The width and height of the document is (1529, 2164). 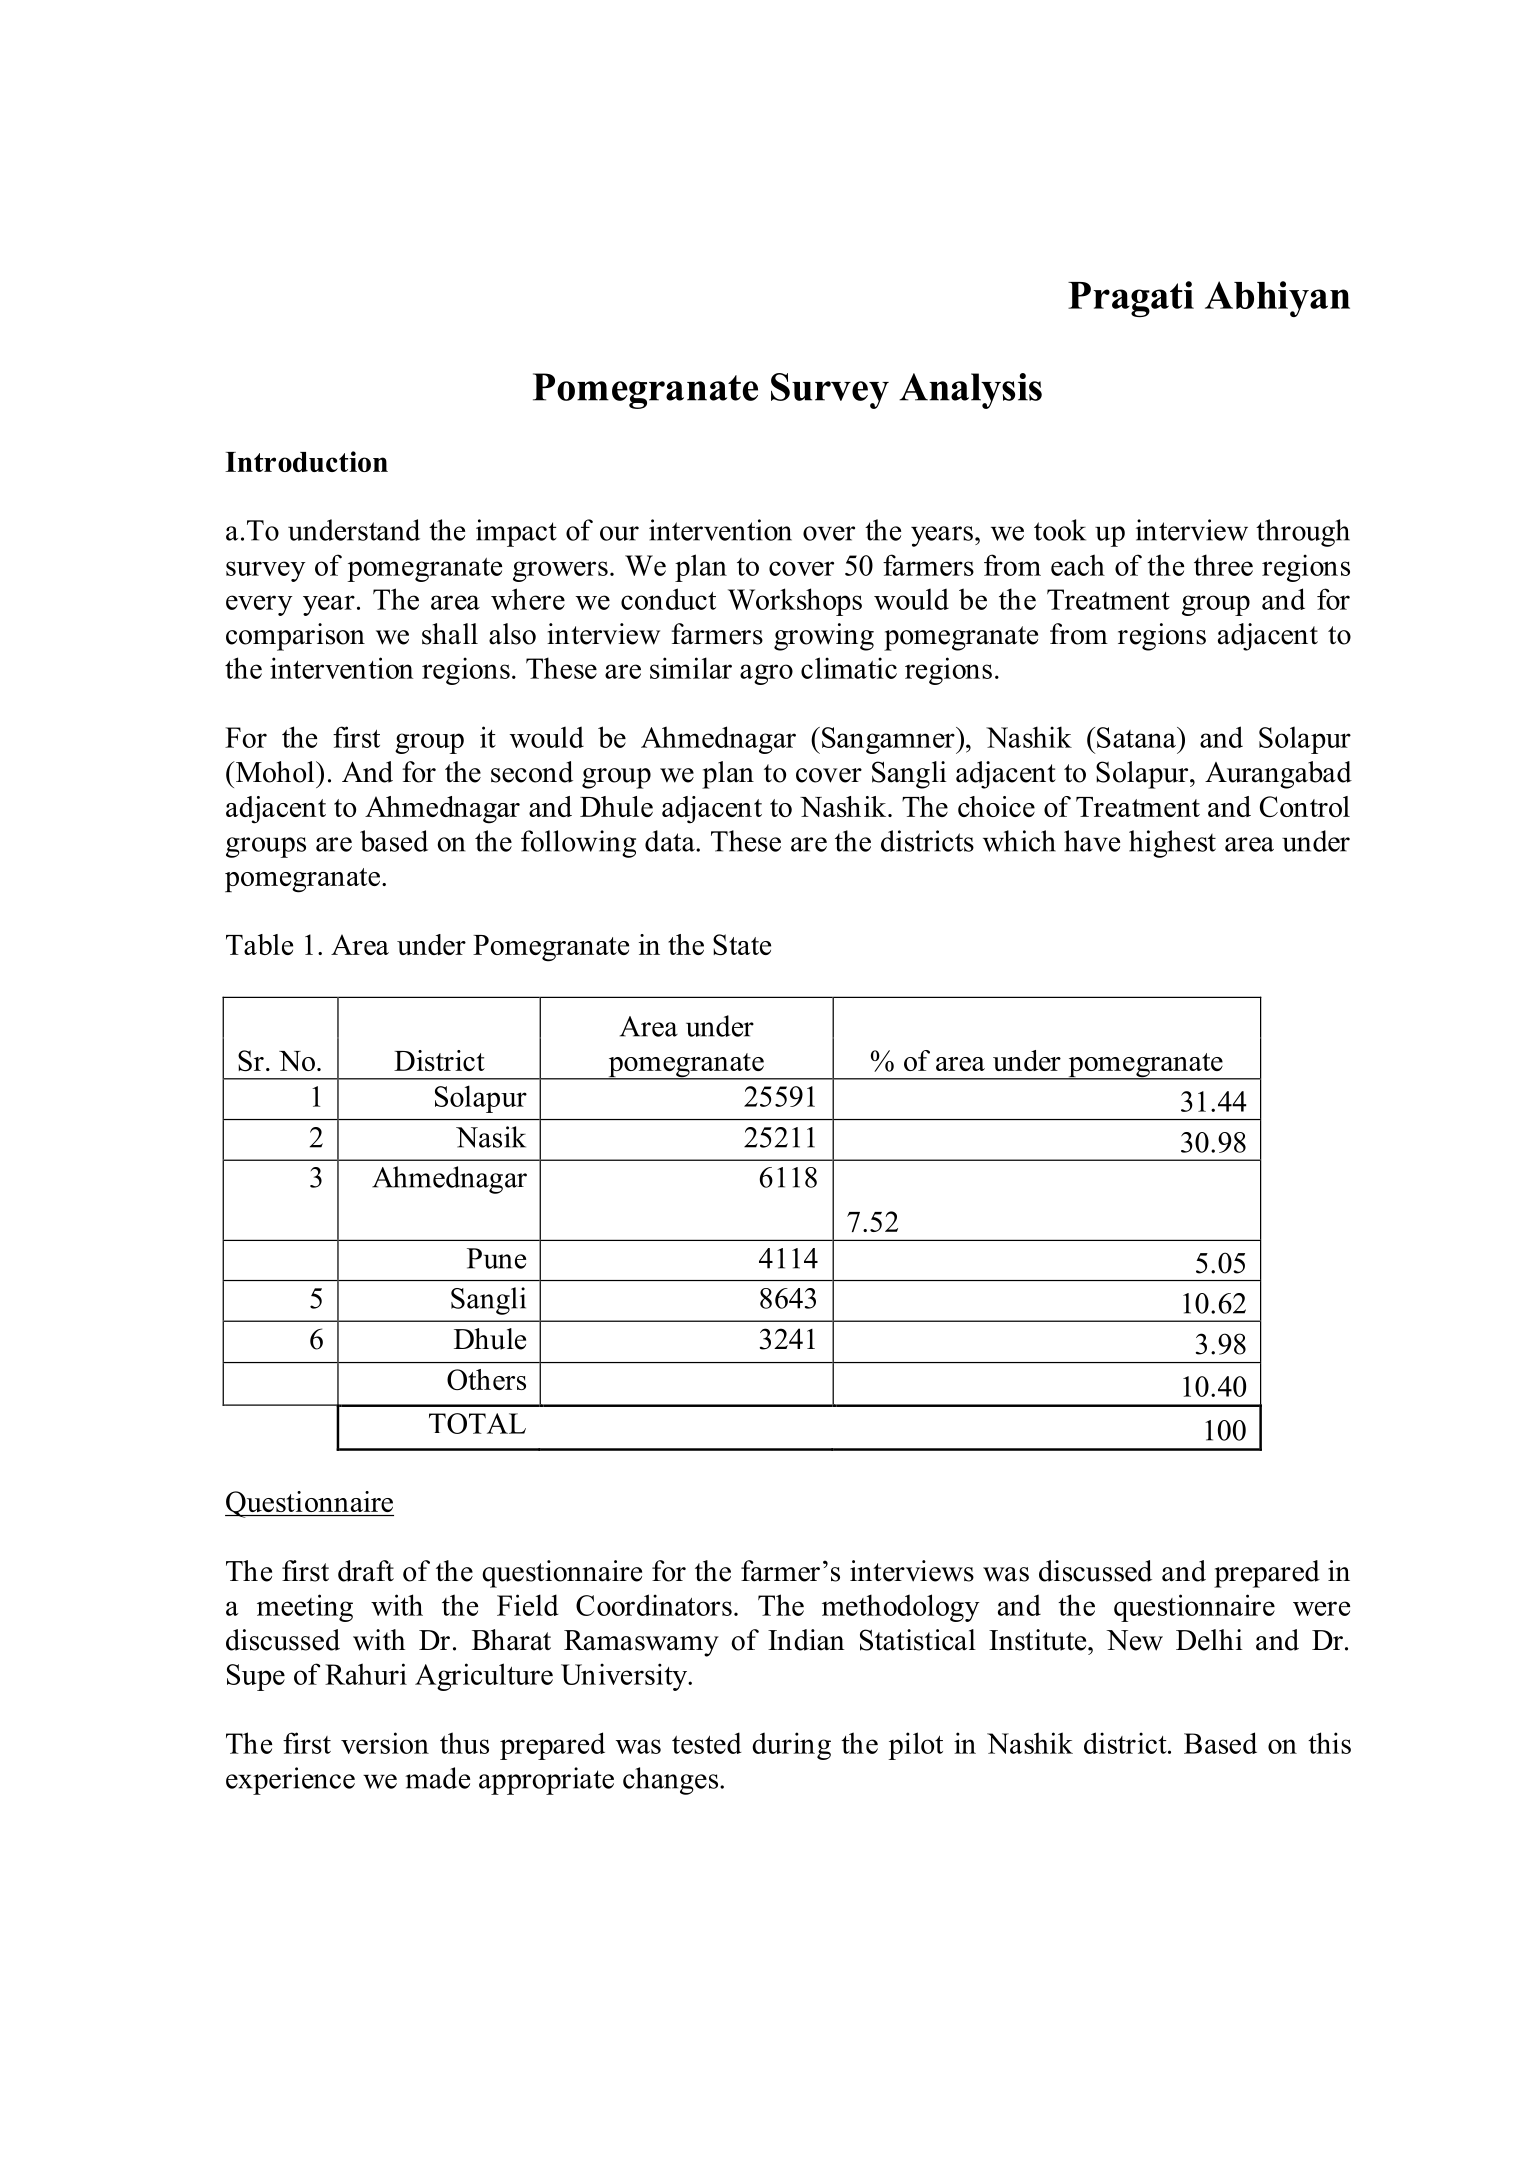 I want to click on State, so click(x=742, y=944).
